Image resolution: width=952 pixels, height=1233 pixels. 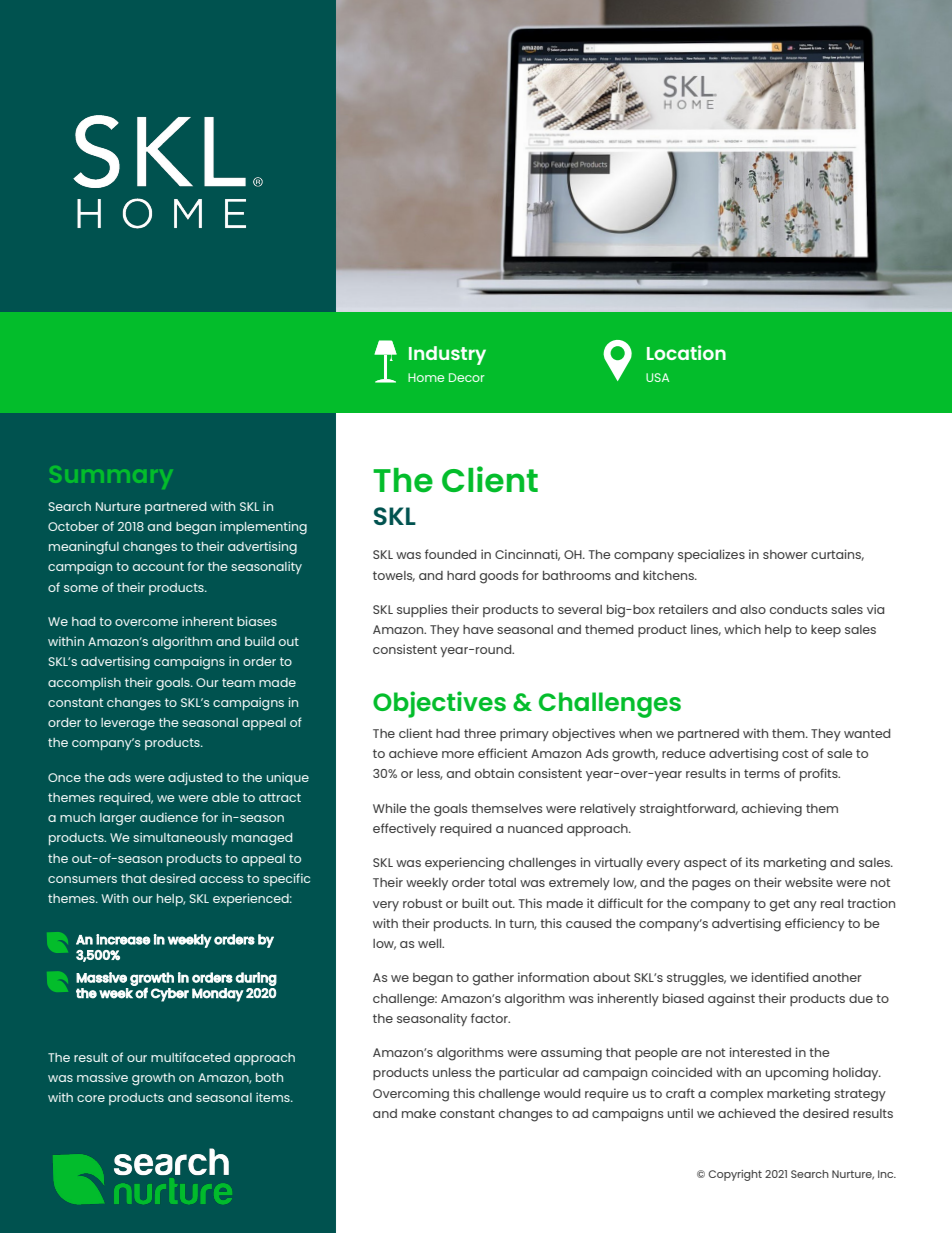 What do you see at coordinates (91, 1098) in the screenshot?
I see `core` at bounding box center [91, 1098].
